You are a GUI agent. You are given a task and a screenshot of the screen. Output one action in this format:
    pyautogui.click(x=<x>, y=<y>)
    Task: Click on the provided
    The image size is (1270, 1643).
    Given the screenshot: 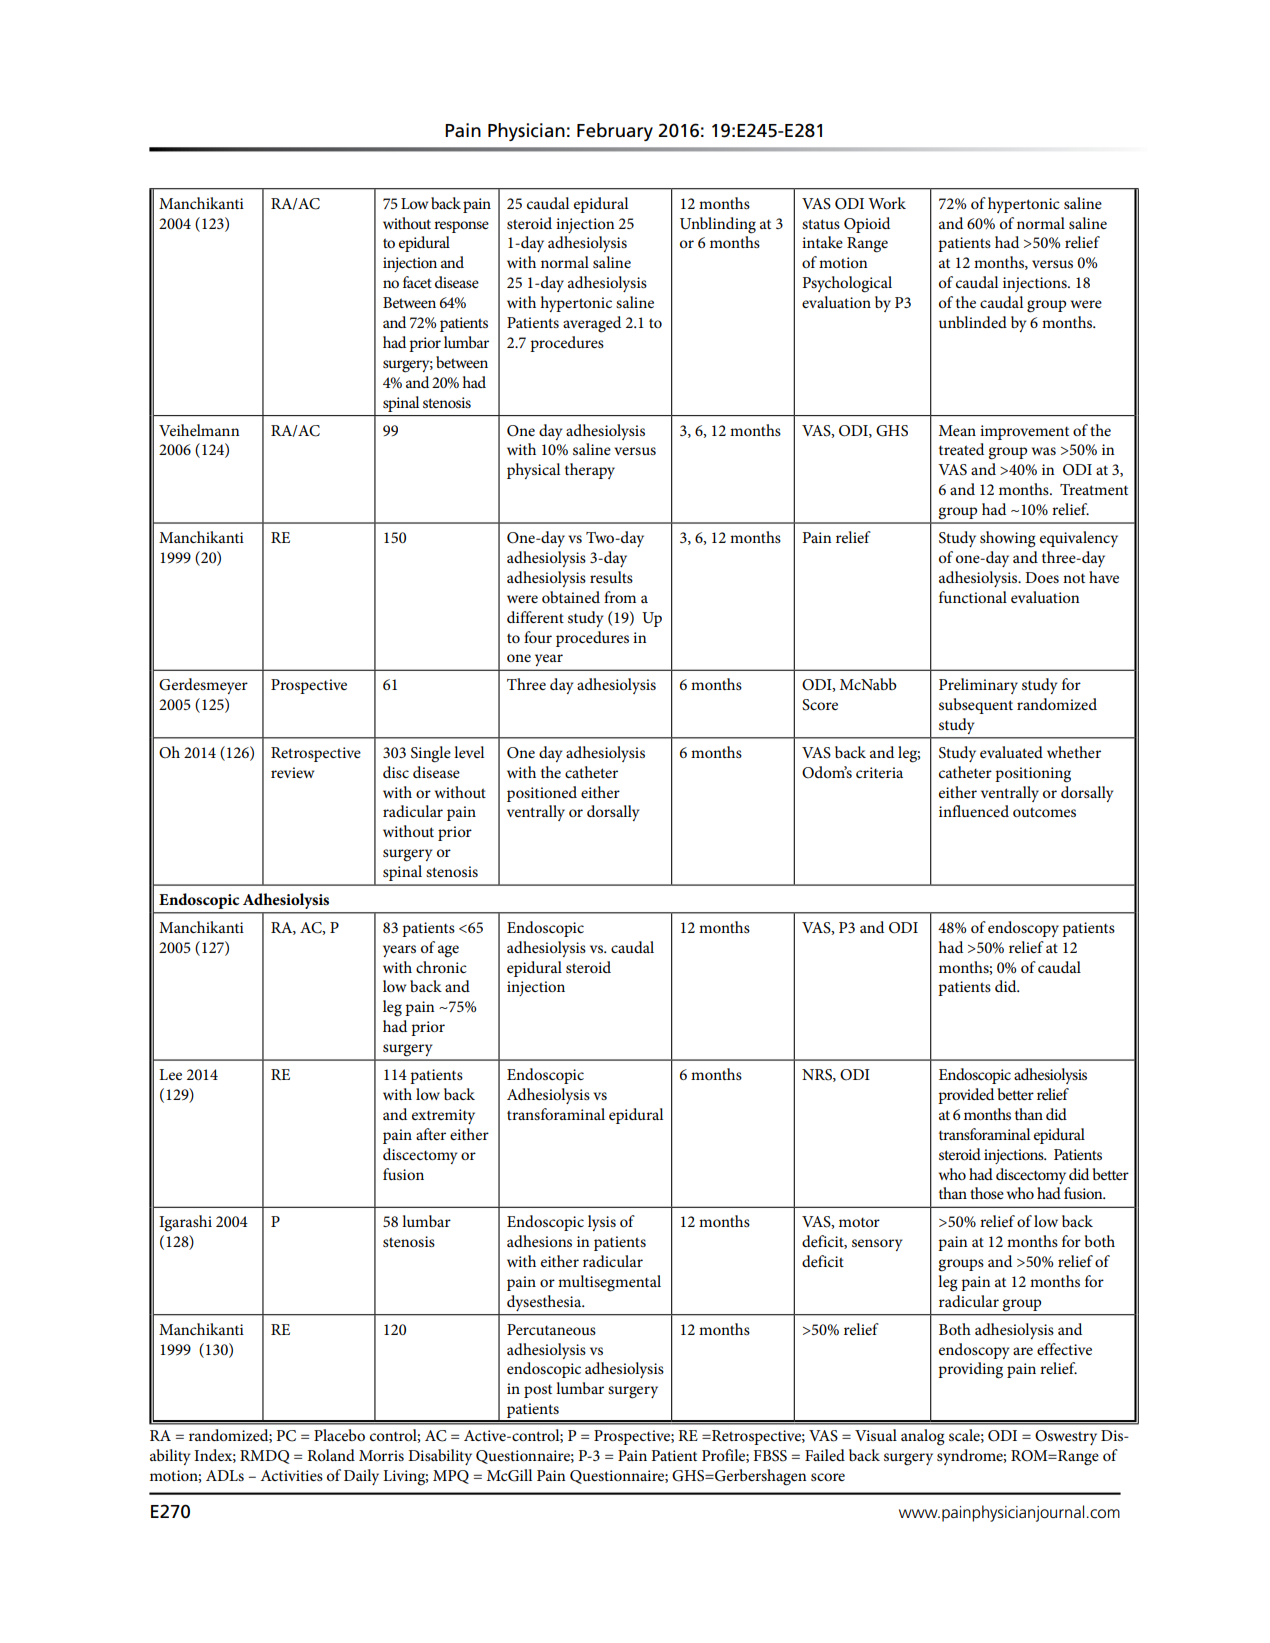 What is the action you would take?
    pyautogui.click(x=966, y=1096)
